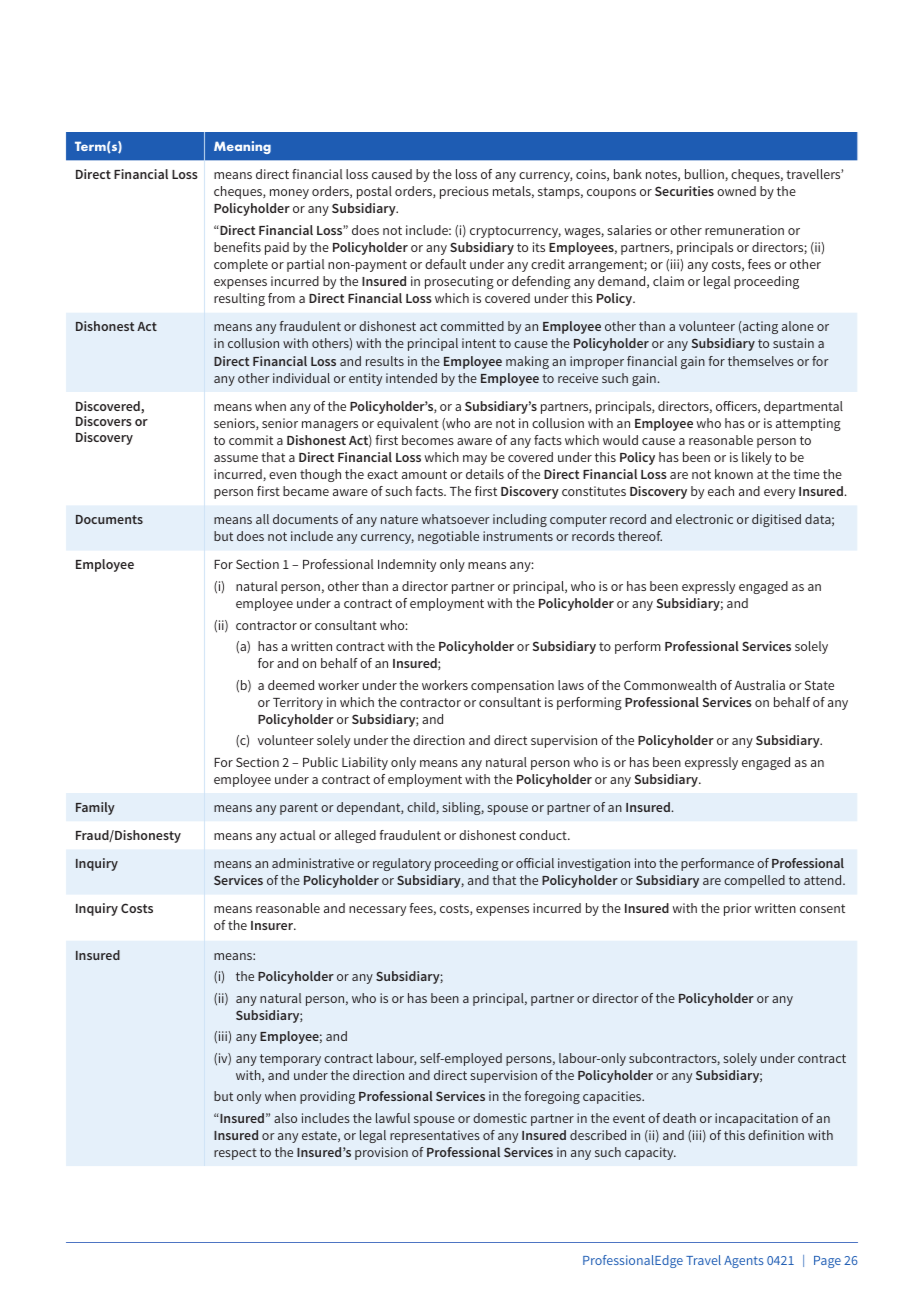 The width and height of the page is (924, 1308). I want to click on deemed, so click(291, 685).
